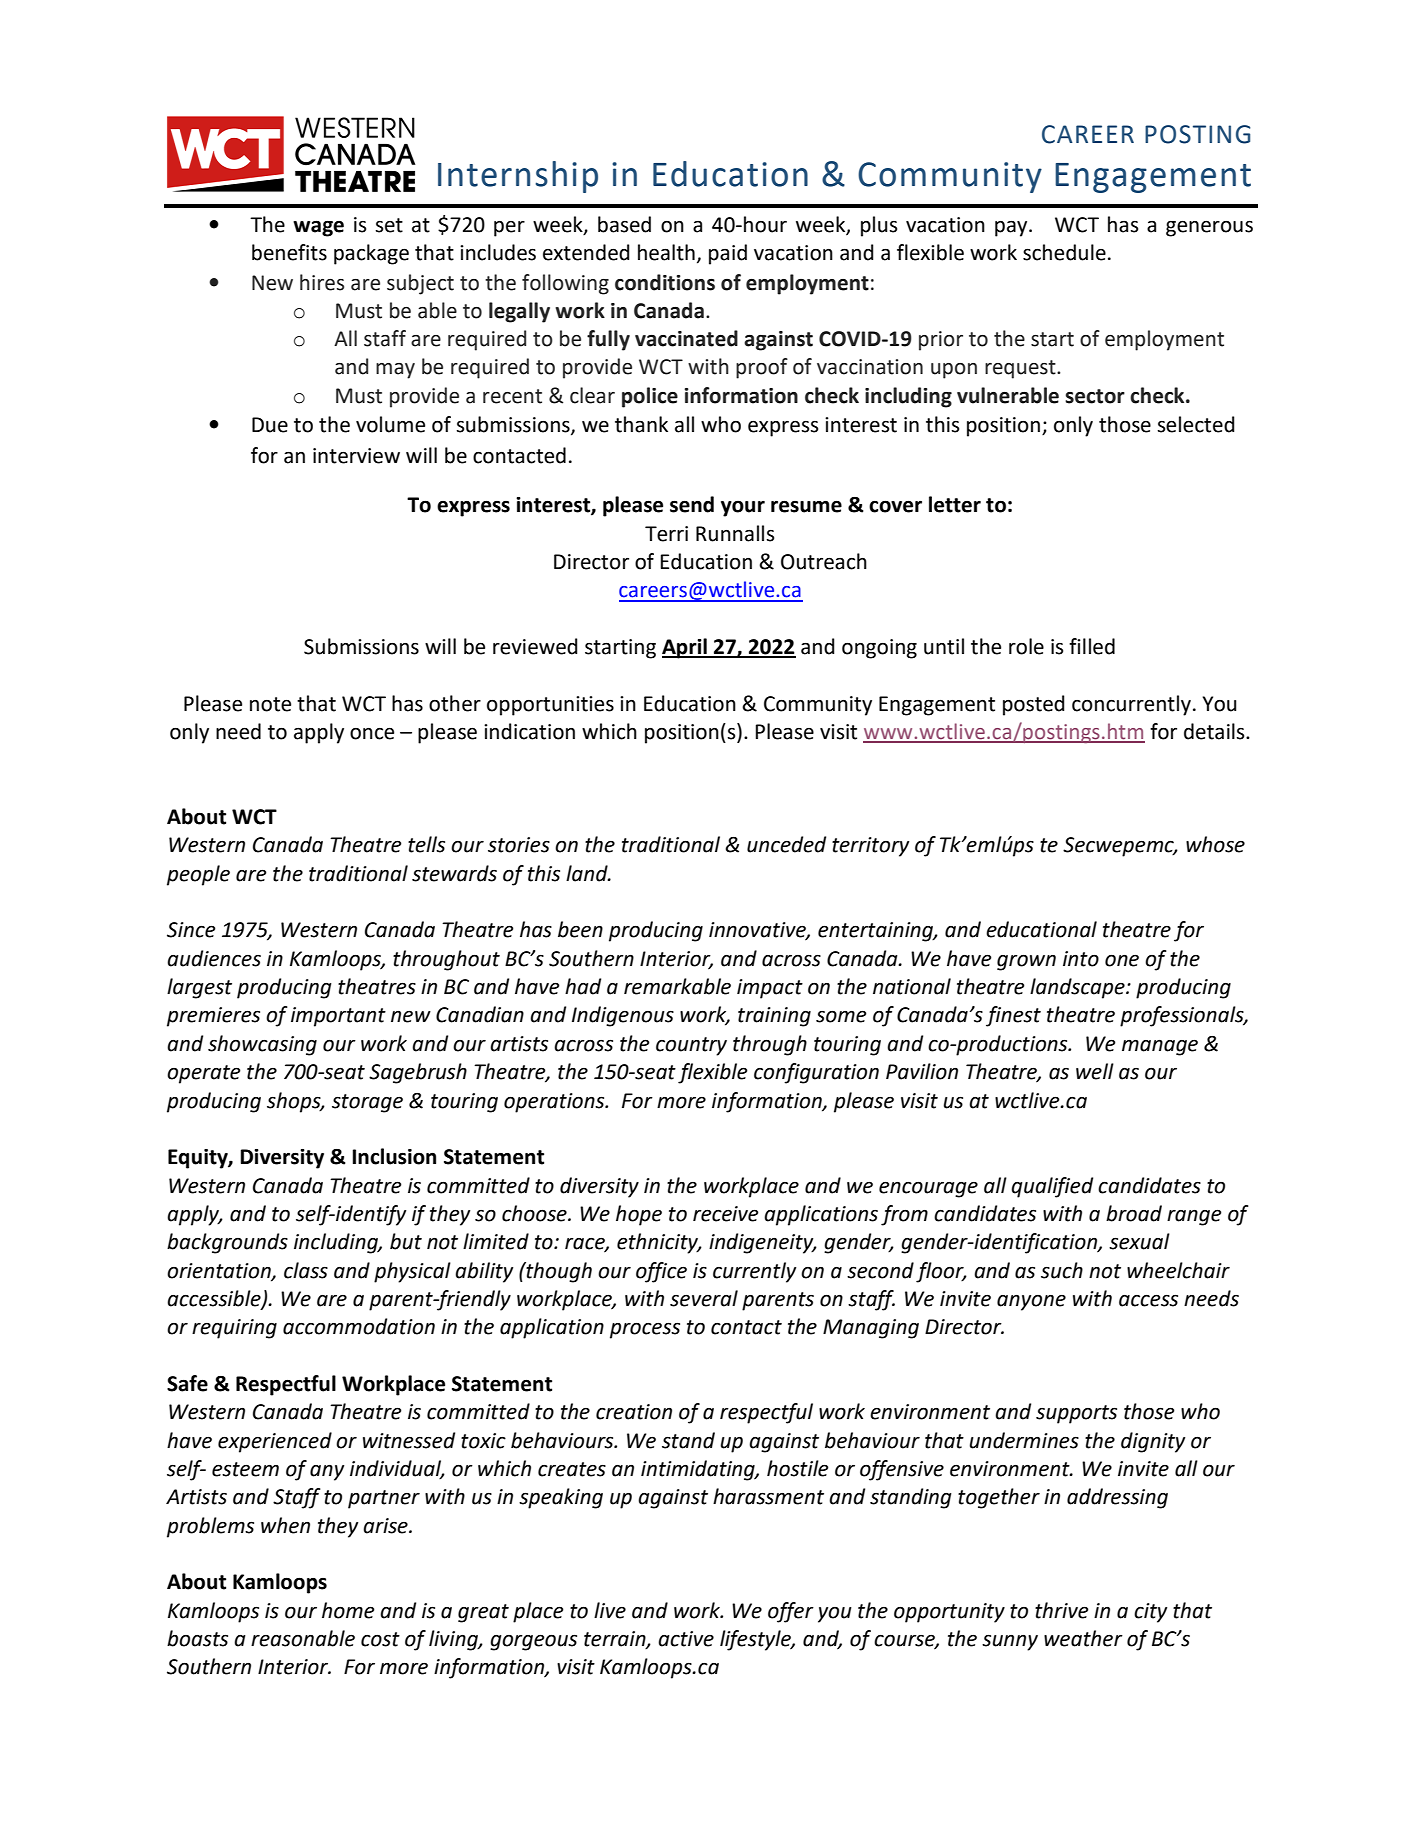 The image size is (1421, 1839). Describe the element at coordinates (1062, 1270) in the screenshot. I see `such` at that location.
